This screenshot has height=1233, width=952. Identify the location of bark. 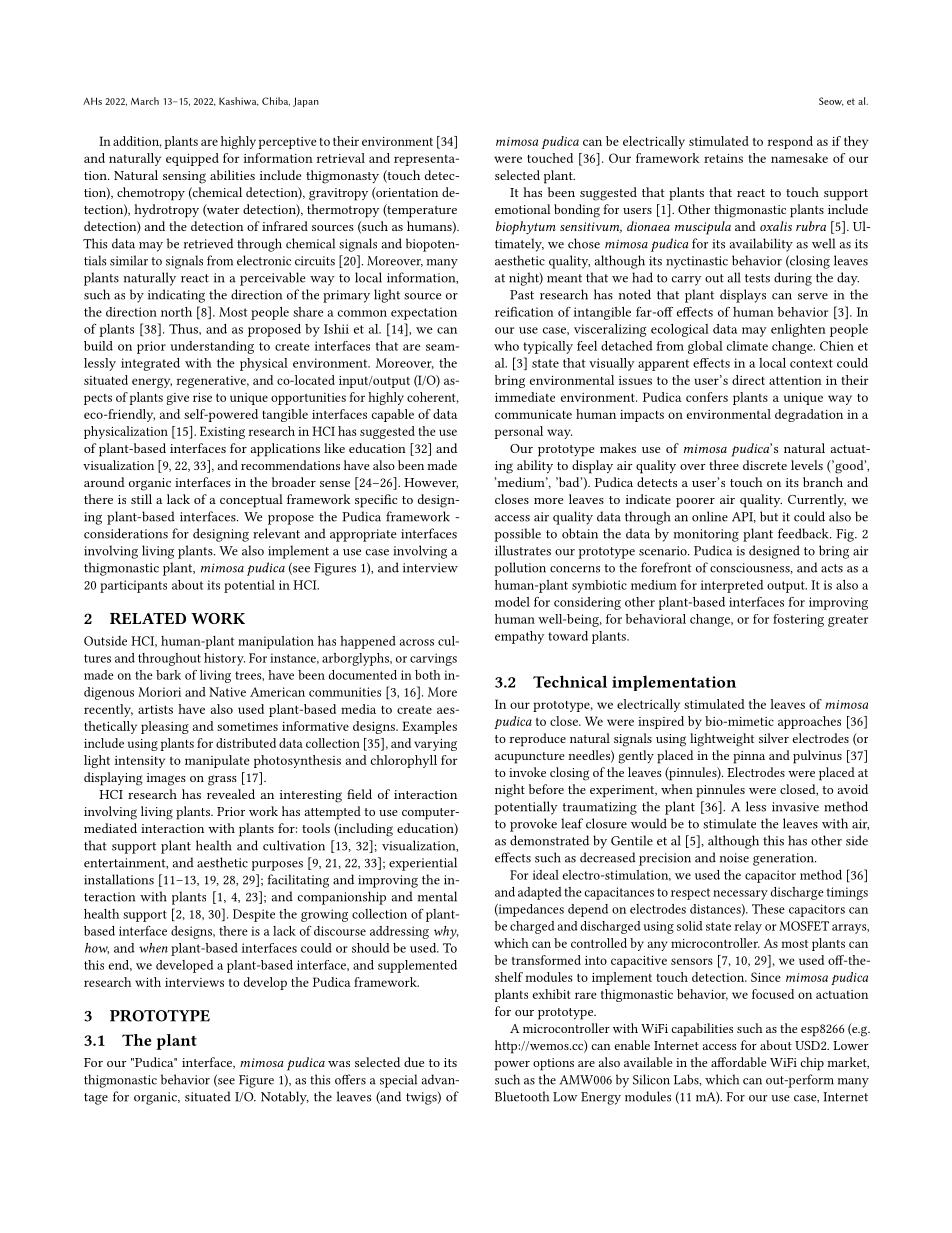
(168, 675).
